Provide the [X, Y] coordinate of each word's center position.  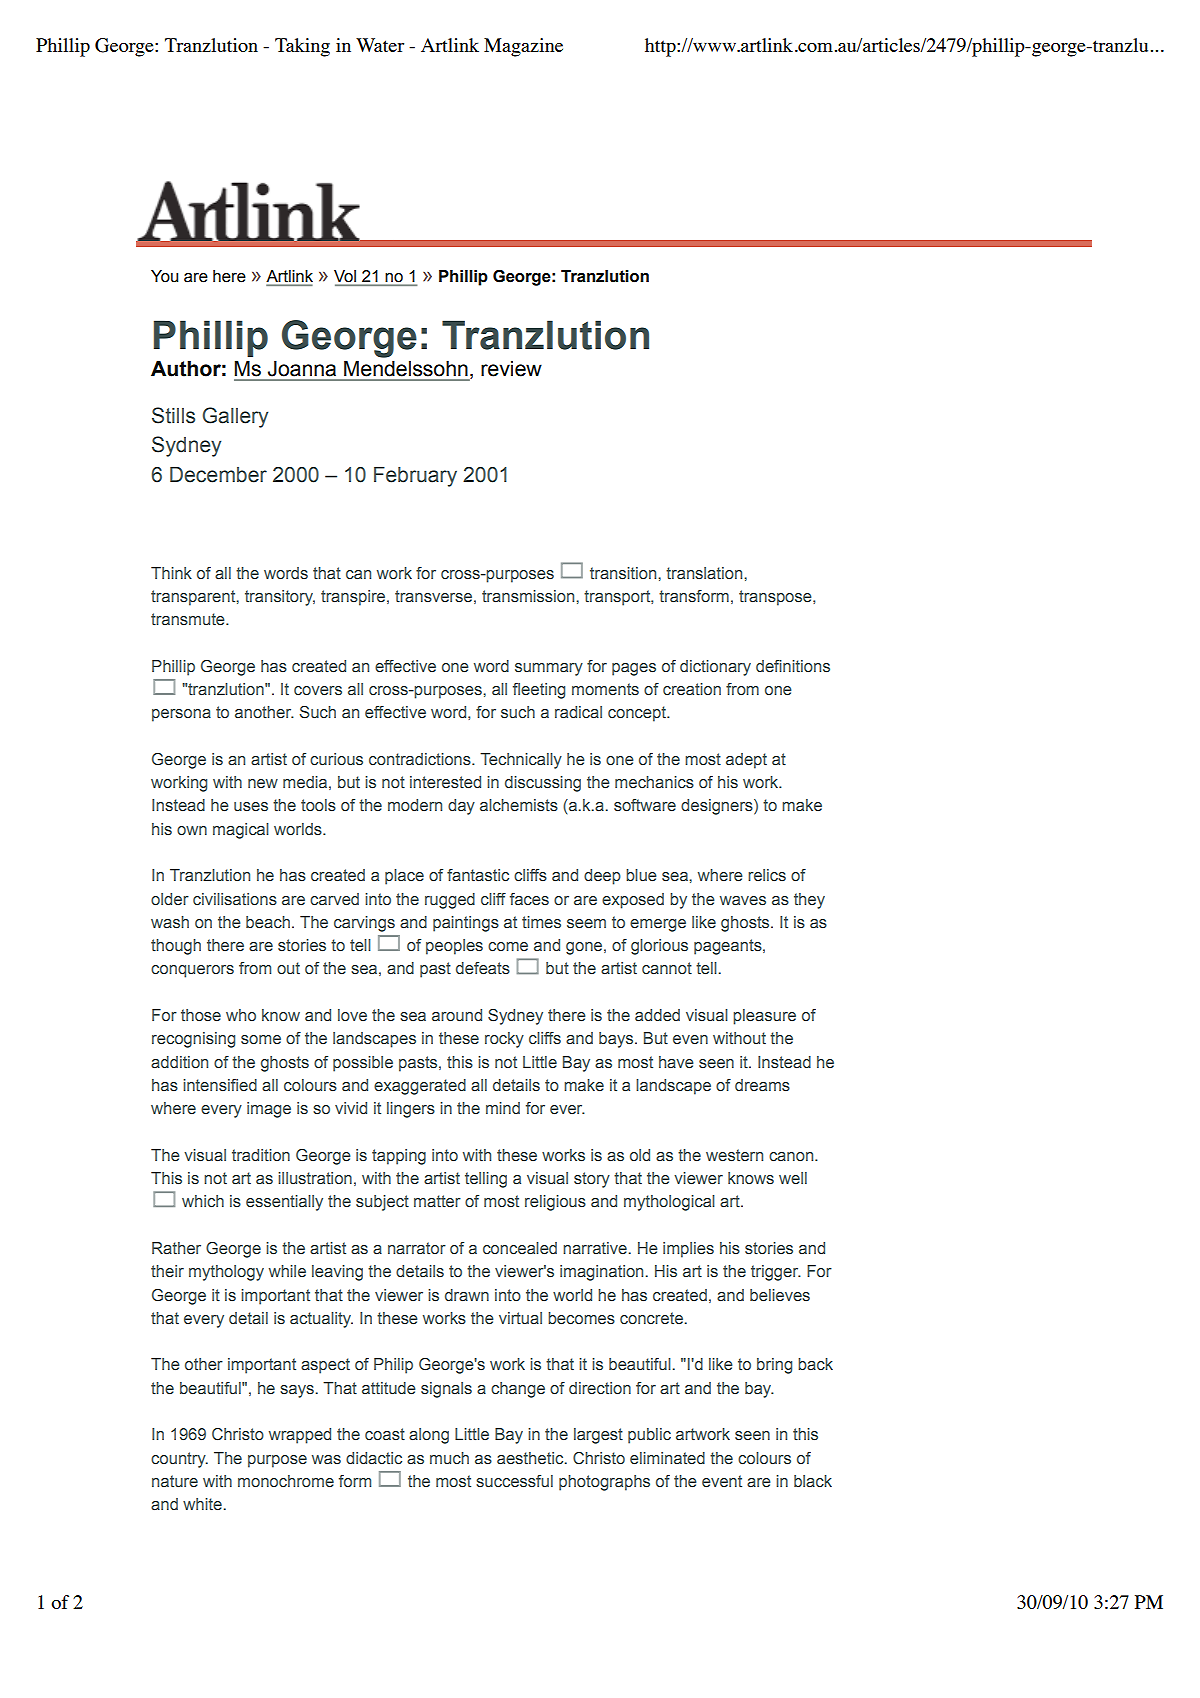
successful [514, 1481]
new [263, 783]
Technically [521, 761]
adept [746, 761]
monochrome [286, 1481]
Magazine [523, 47]
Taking [302, 47]
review [511, 368]
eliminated [667, 1458]
